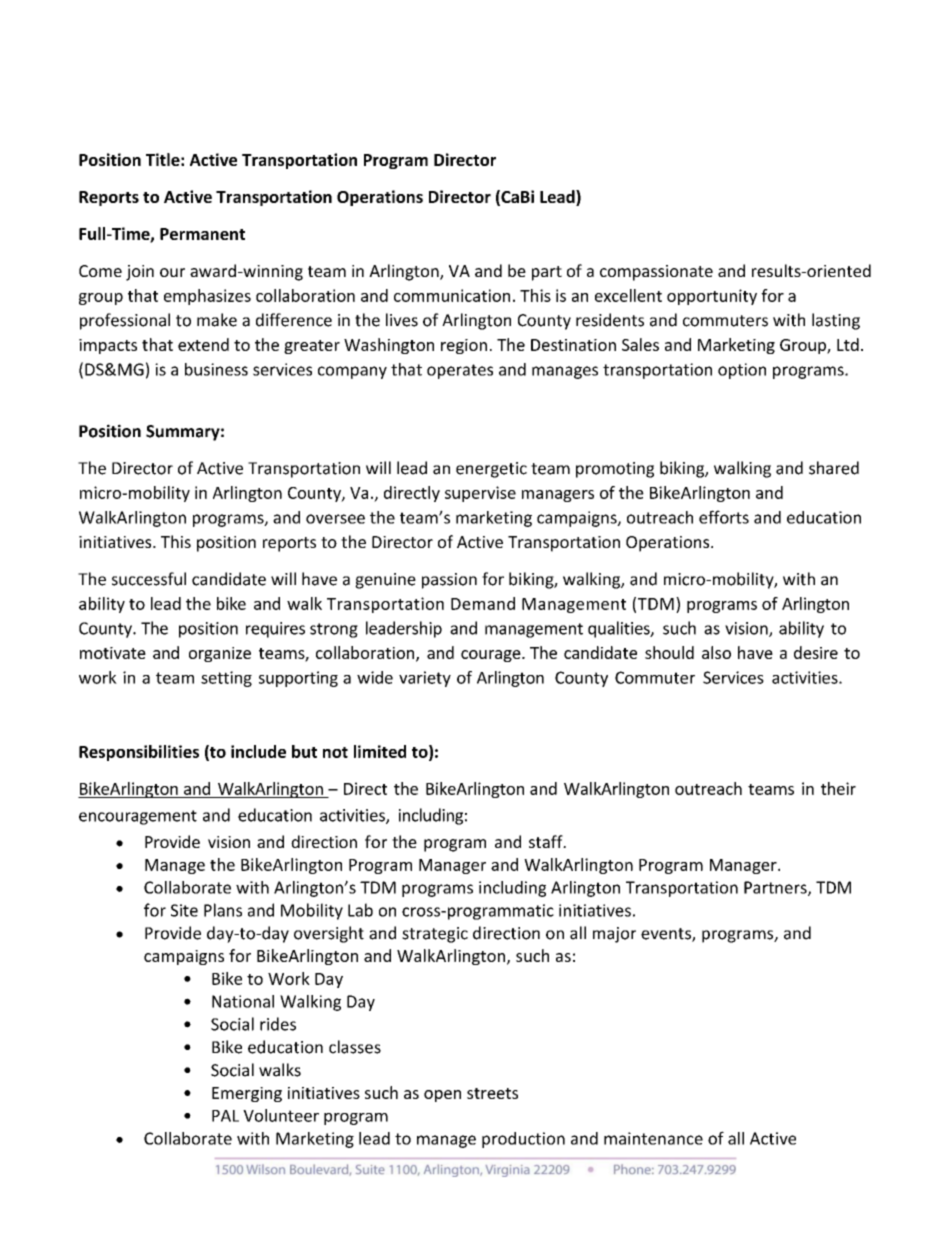  What do you see at coordinates (184, 910) in the screenshot?
I see `Site` at bounding box center [184, 910].
